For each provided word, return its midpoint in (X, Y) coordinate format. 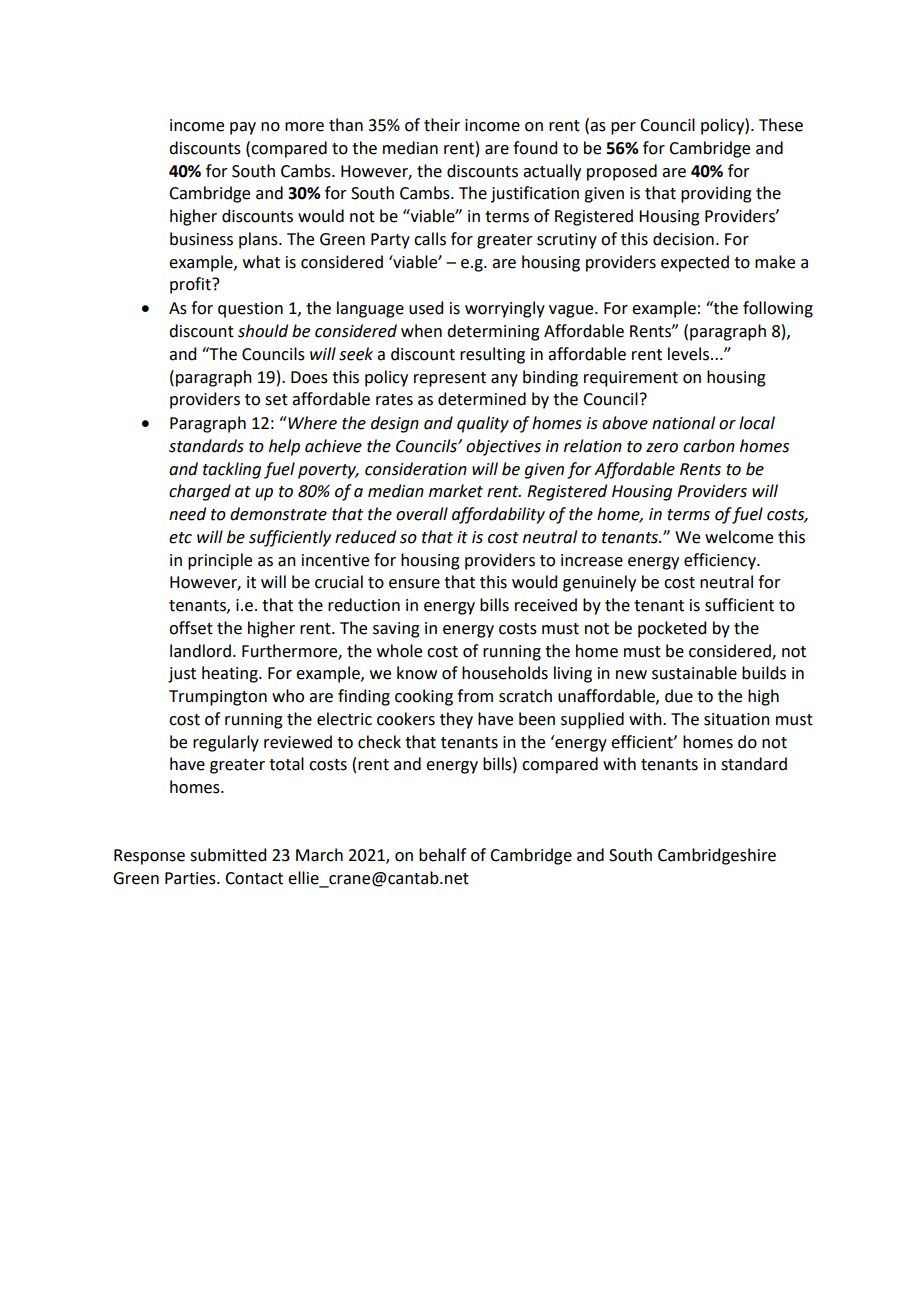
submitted (228, 855)
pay (243, 128)
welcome (739, 537)
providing (716, 194)
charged (200, 492)
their (442, 125)
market (456, 491)
